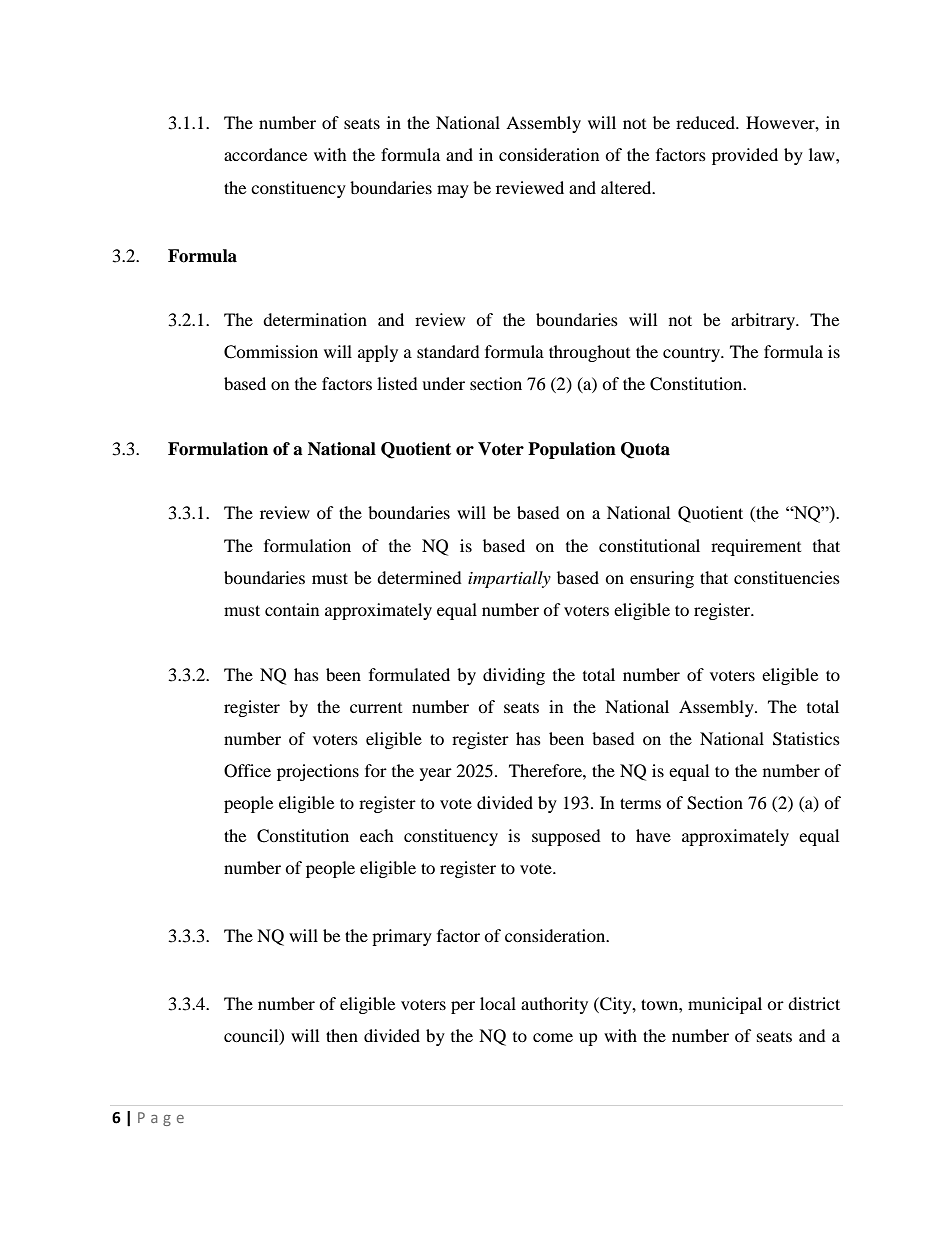  Describe the element at coordinates (764, 321) in the image. I see `arbitrary` at that location.
